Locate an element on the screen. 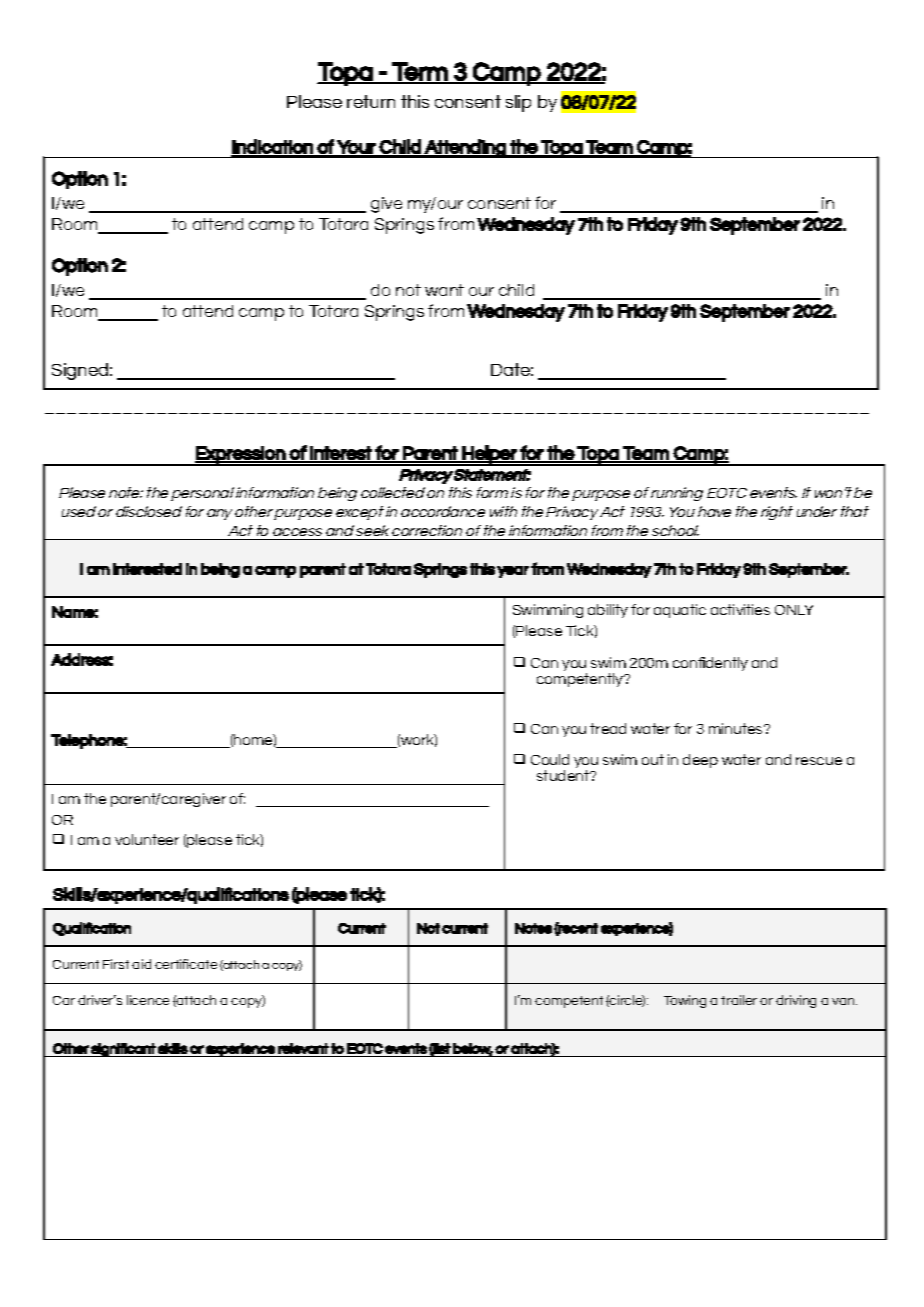 Image resolution: width=924 pixels, height=1307 pixels. slip is located at coordinates (518, 103).
